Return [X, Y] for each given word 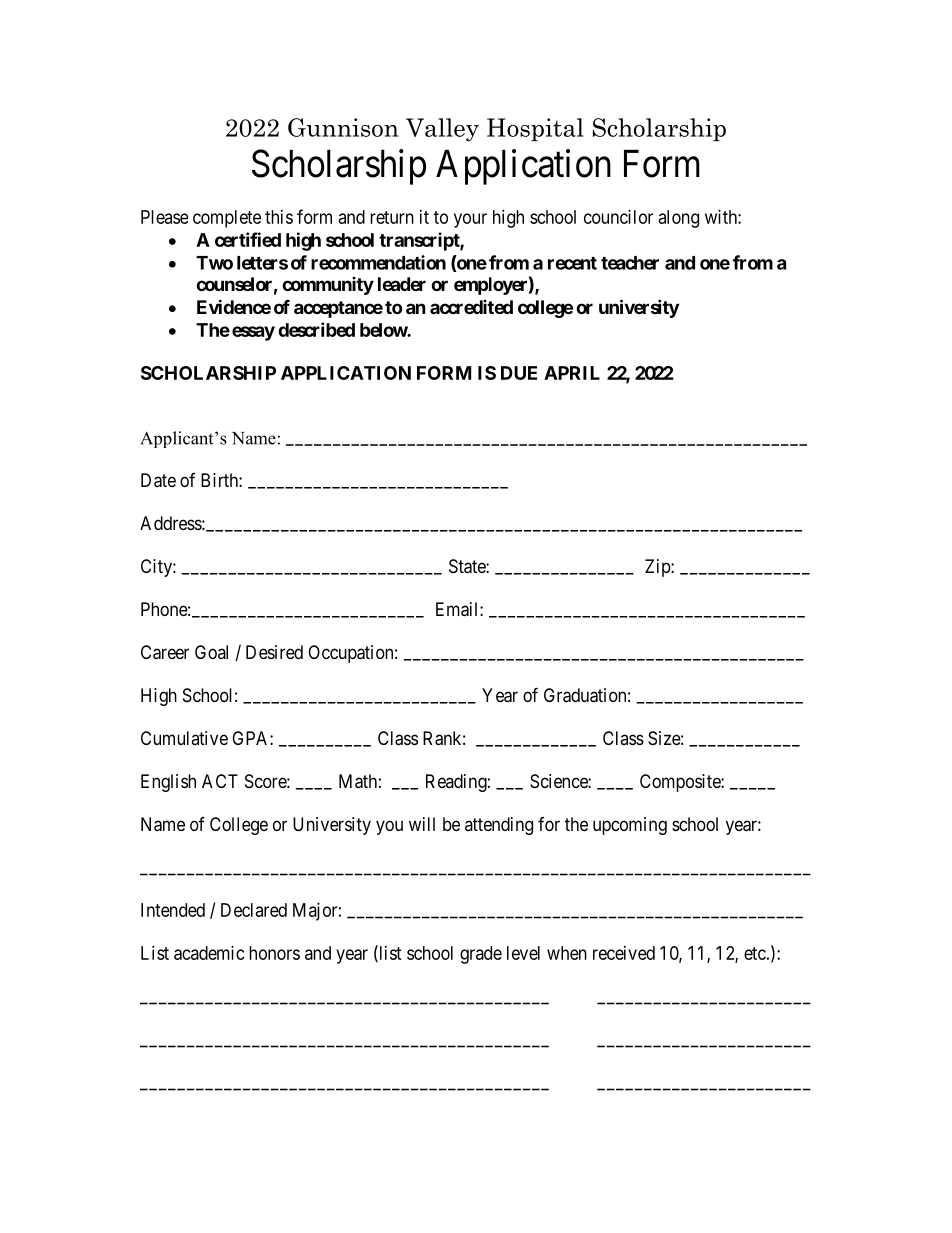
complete [227, 219]
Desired [274, 652]
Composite [681, 783]
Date [158, 480]
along [679, 219]
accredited [471, 307]
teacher [630, 263]
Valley [442, 130]
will [422, 824]
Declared [254, 910]
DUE [519, 373]
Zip [658, 568]
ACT [220, 781]
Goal [211, 652]
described [316, 329]
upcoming [630, 826]
